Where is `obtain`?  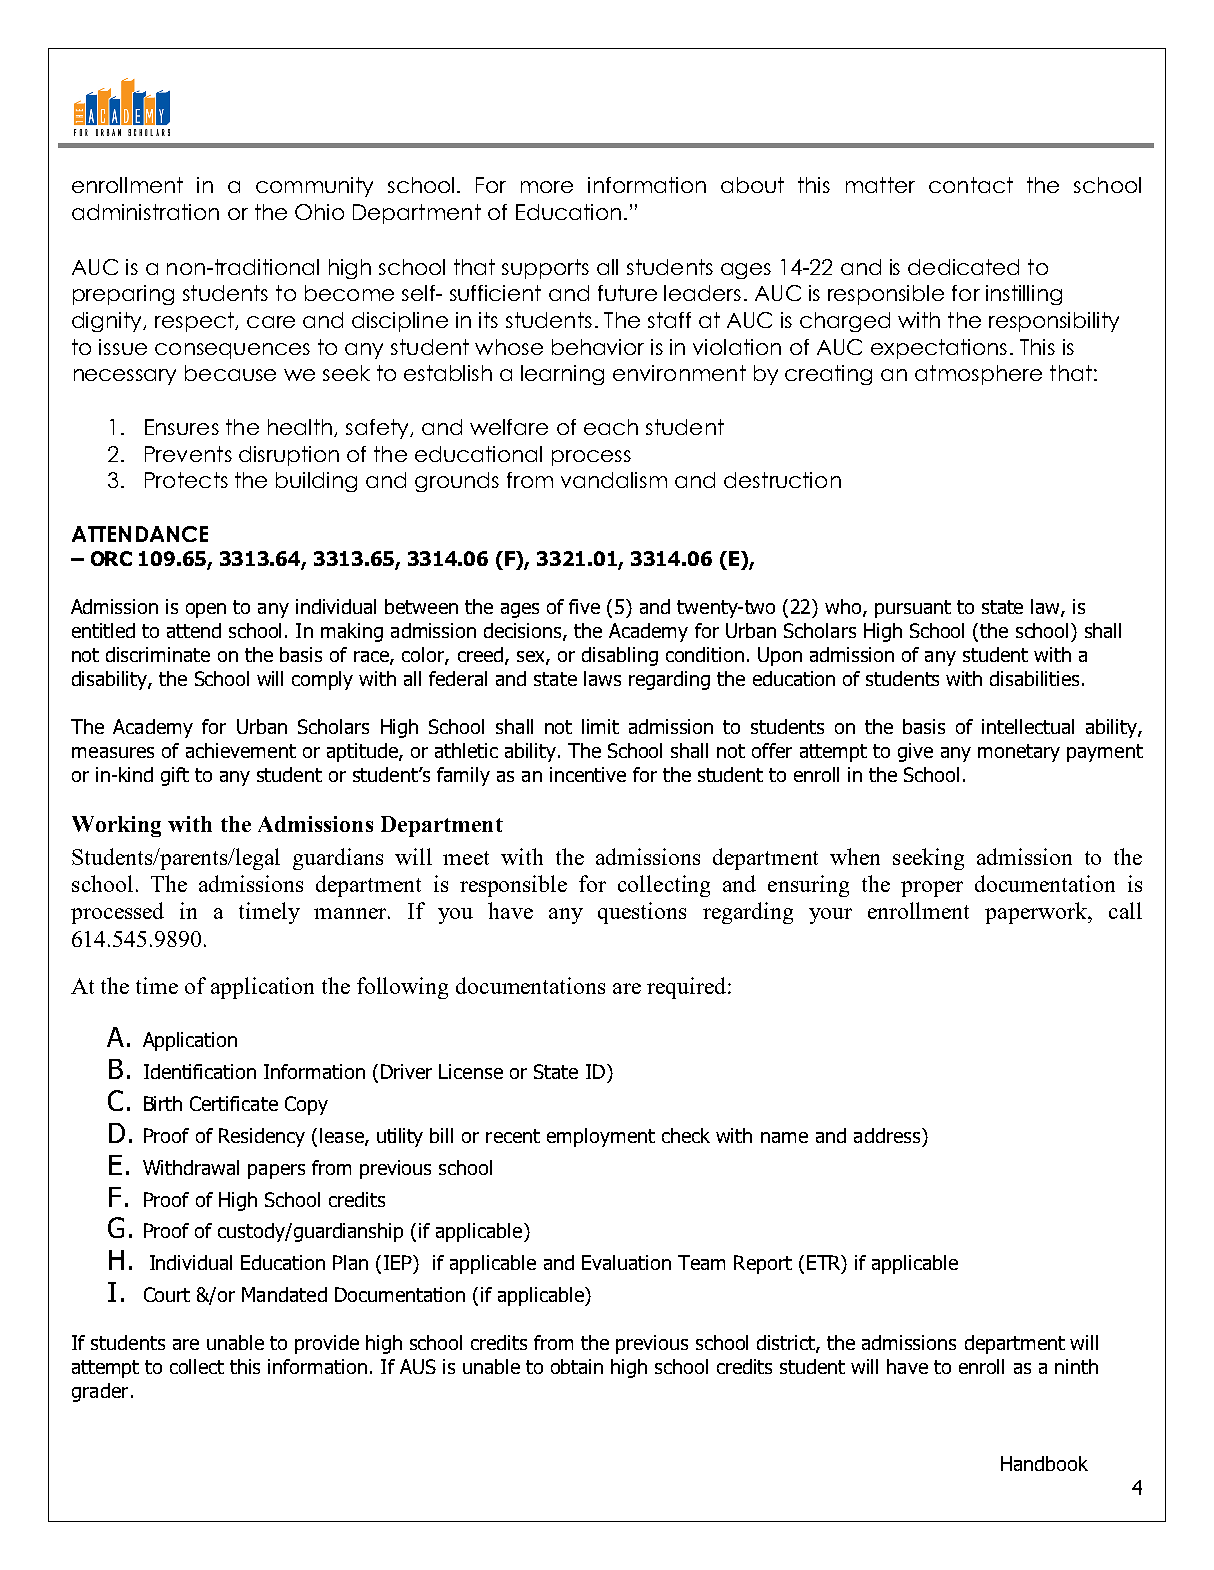
obtain is located at coordinates (577, 1366).
